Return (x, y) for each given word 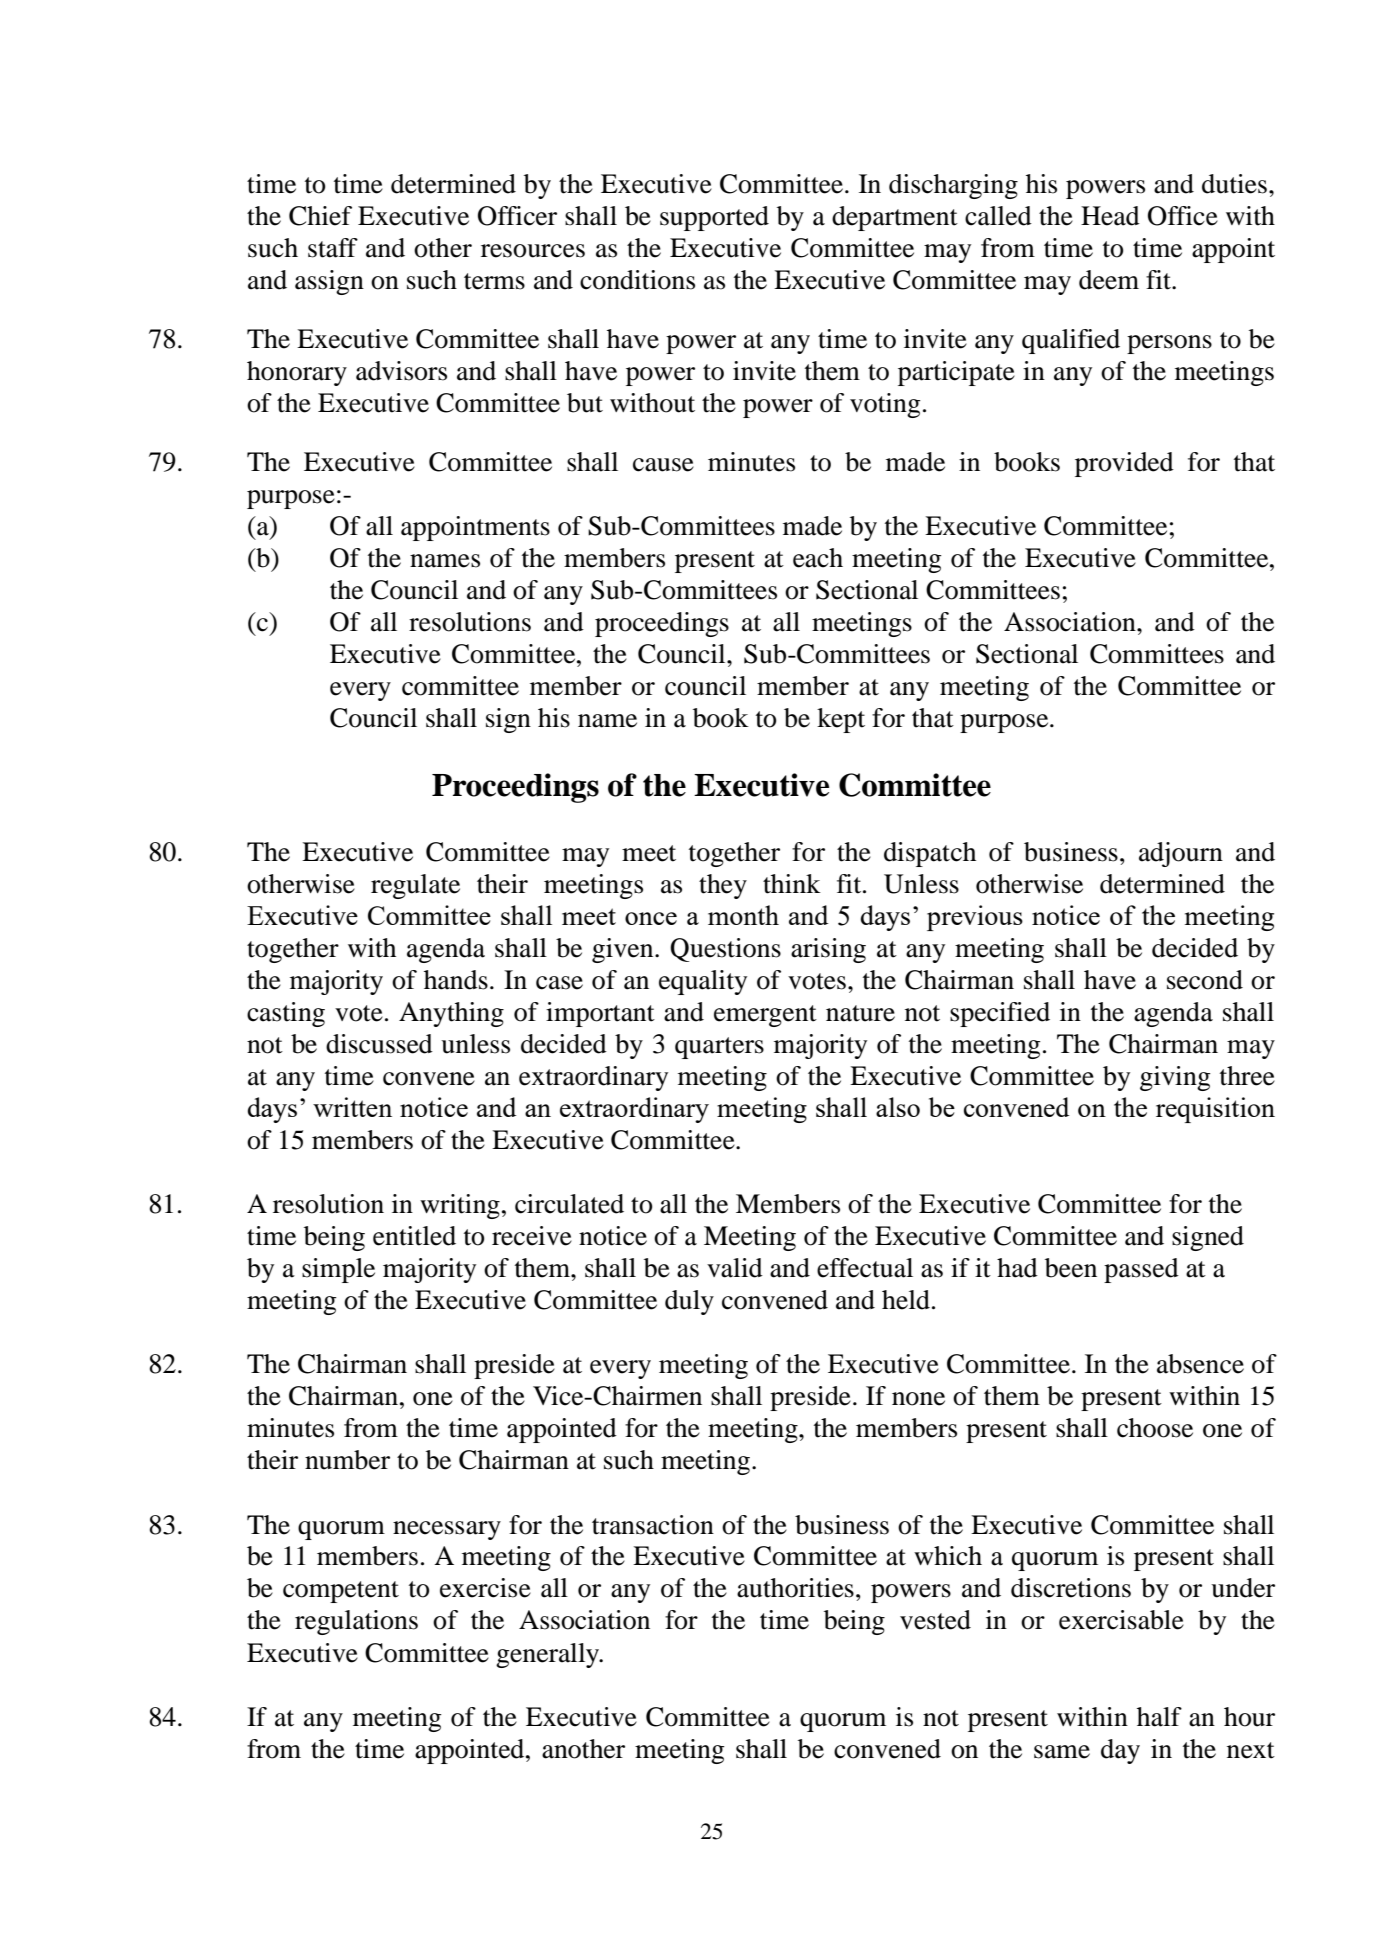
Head (1110, 216)
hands (456, 980)
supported (714, 218)
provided (1124, 464)
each (818, 558)
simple (338, 1270)
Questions (725, 950)
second (1205, 980)
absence (1200, 1364)
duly (689, 1302)
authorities (795, 1588)
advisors (401, 371)
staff (333, 248)
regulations (356, 1622)
